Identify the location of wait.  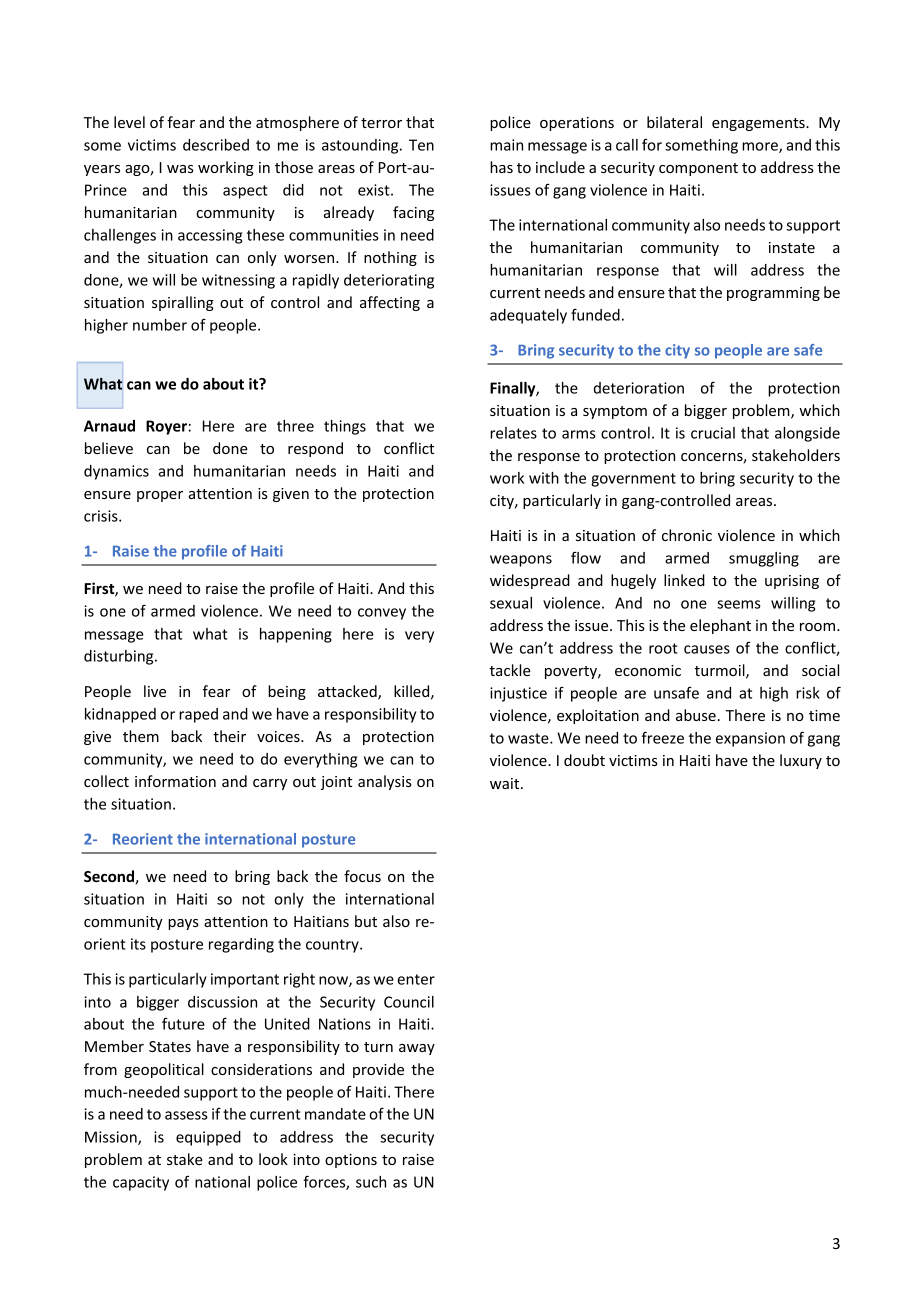
(506, 783).
